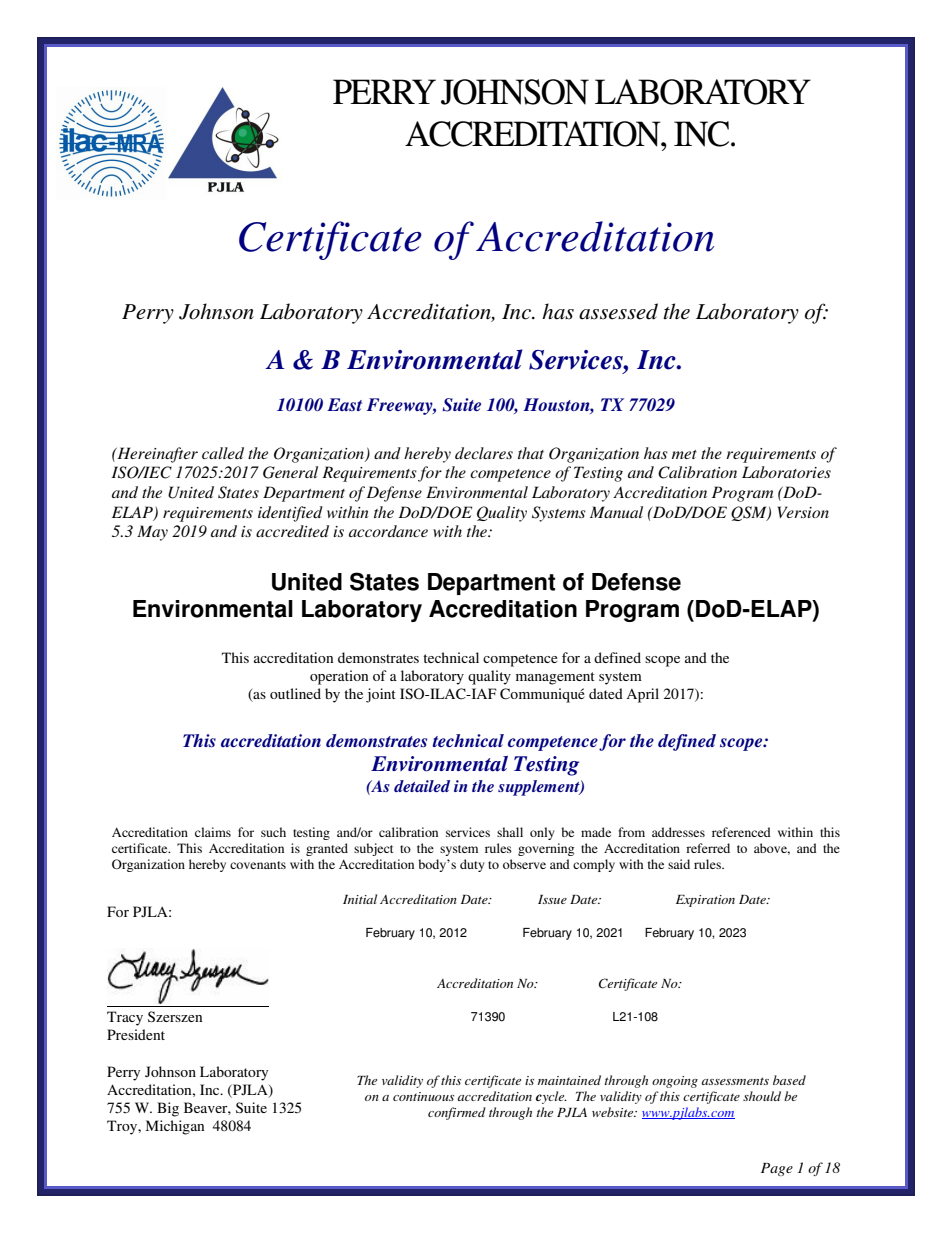 Image resolution: width=952 pixels, height=1233 pixels. What do you see at coordinates (388, 531) in the screenshot?
I see `accordance` at bounding box center [388, 531].
